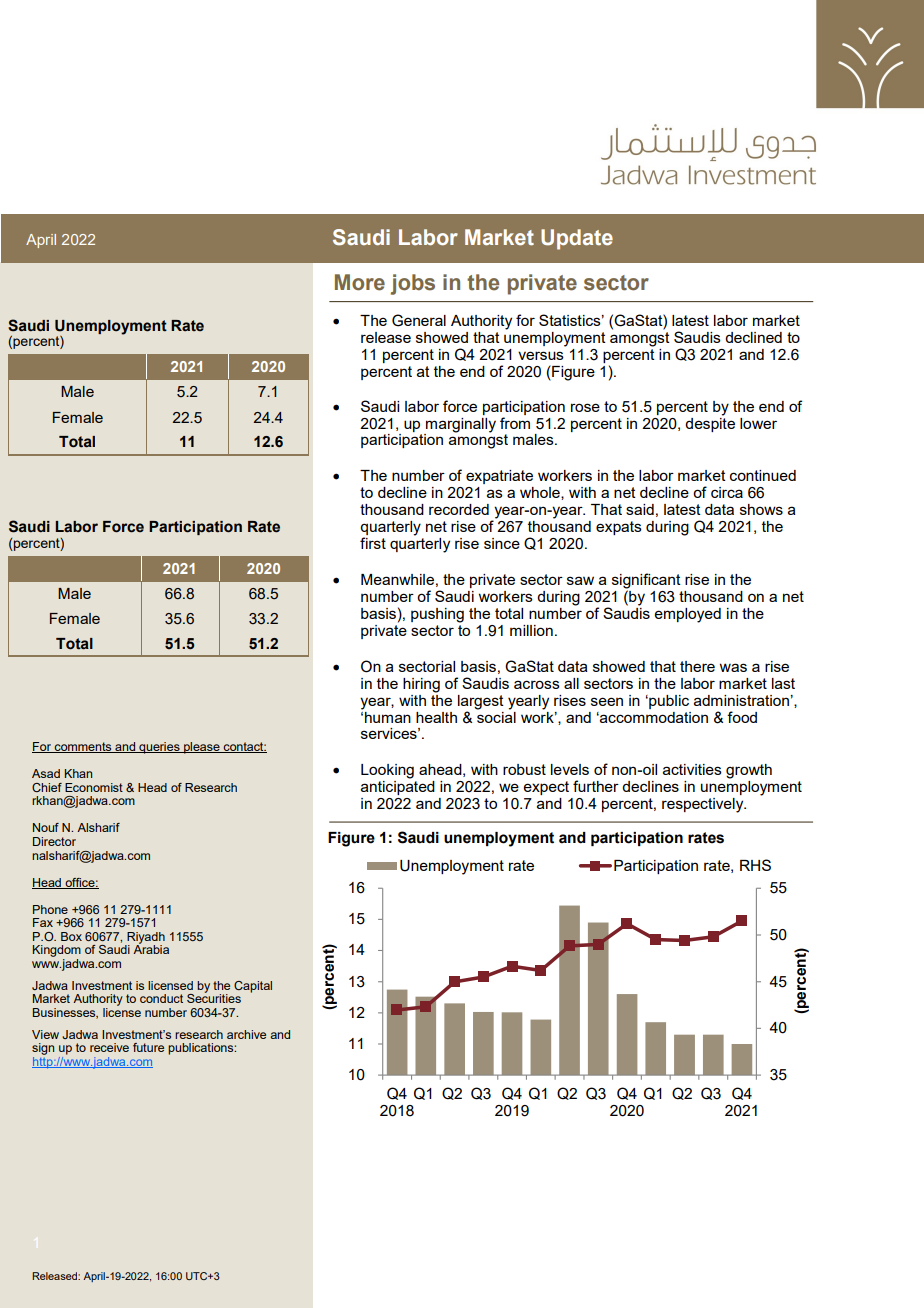 This screenshot has width=924, height=1308. What do you see at coordinates (577, 239) in the screenshot?
I see `Update` at bounding box center [577, 239].
